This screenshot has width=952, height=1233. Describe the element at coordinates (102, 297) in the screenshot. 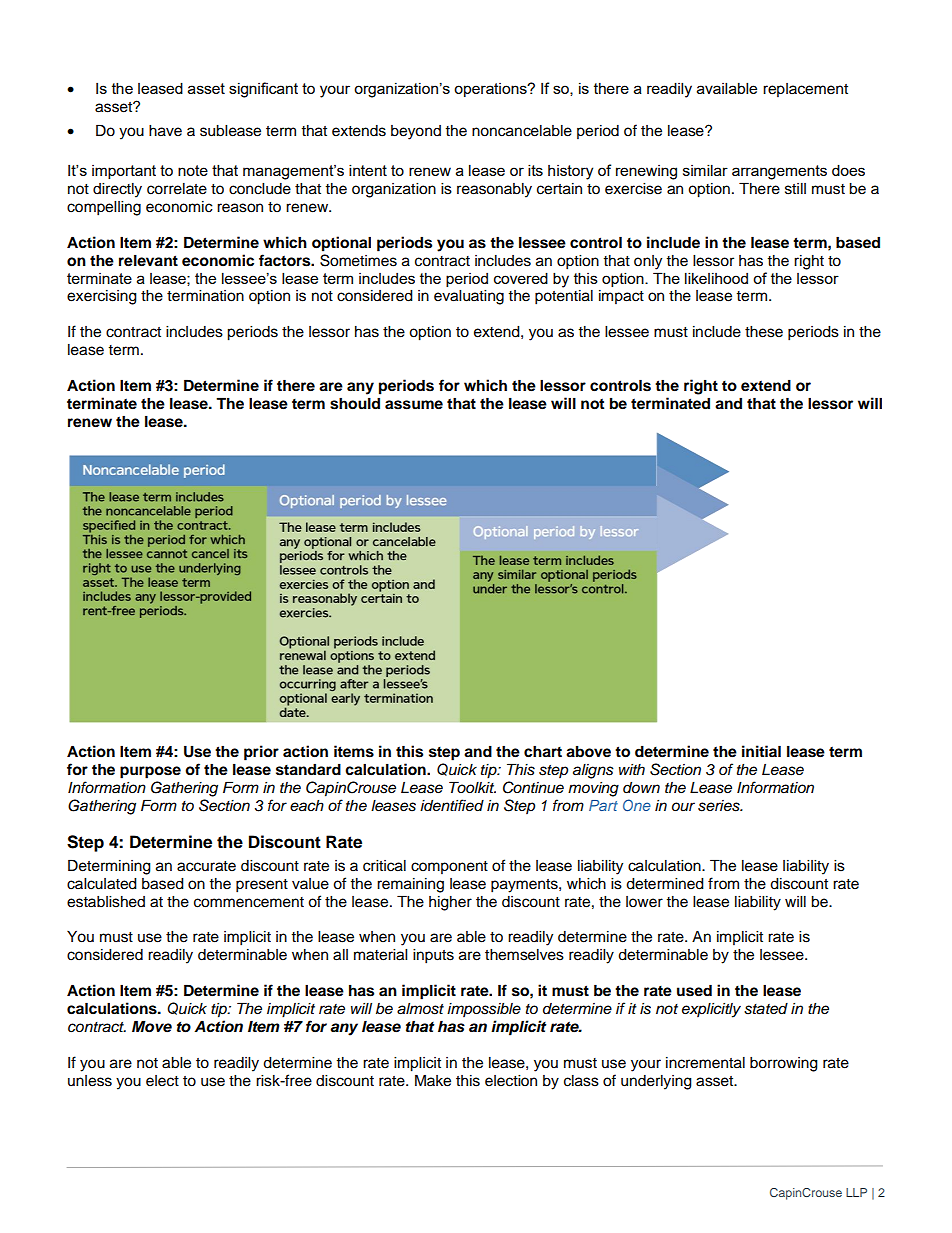

I see `exercising` at that location.
